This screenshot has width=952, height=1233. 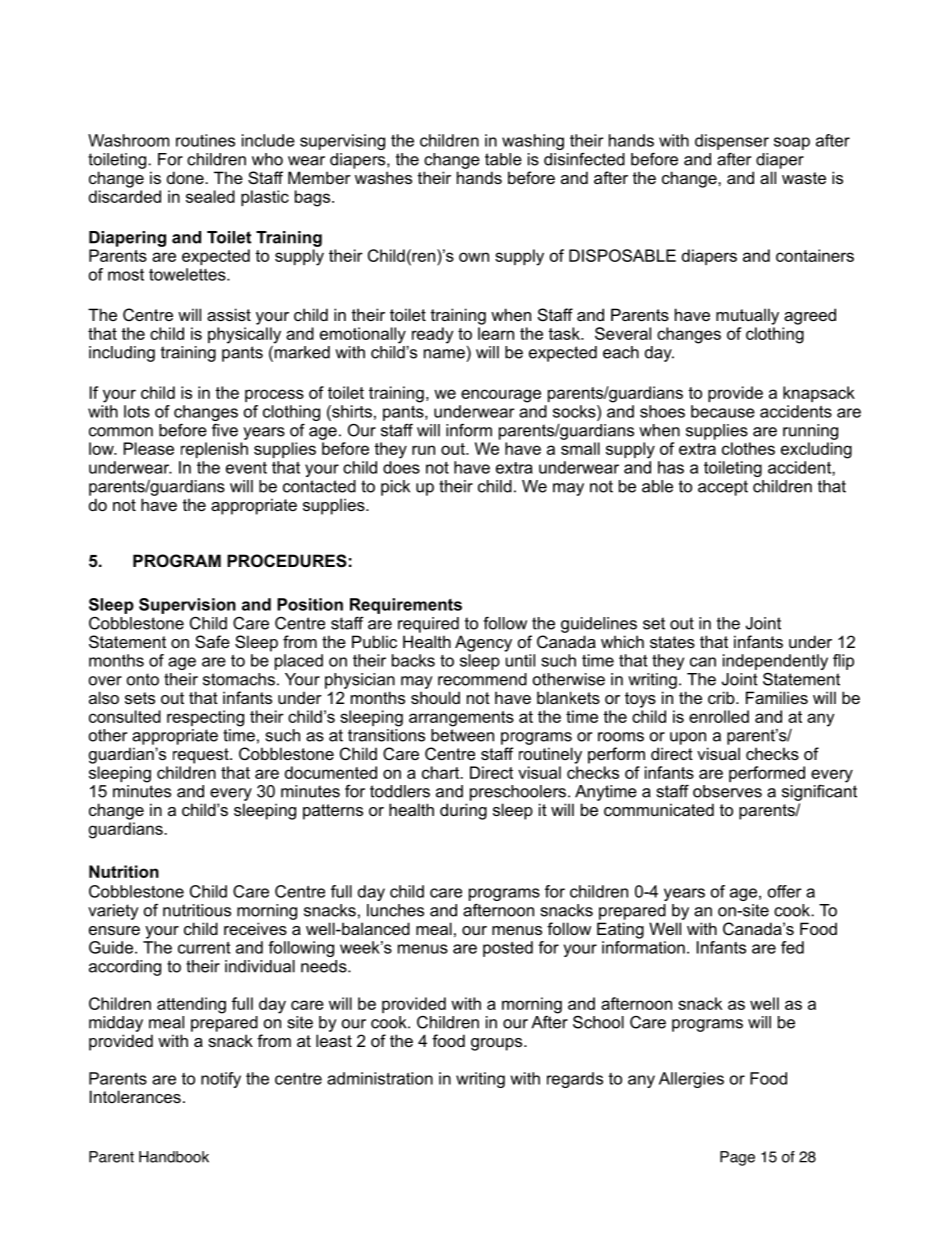 What do you see at coordinates (775, 662) in the screenshot?
I see `independently` at bounding box center [775, 662].
